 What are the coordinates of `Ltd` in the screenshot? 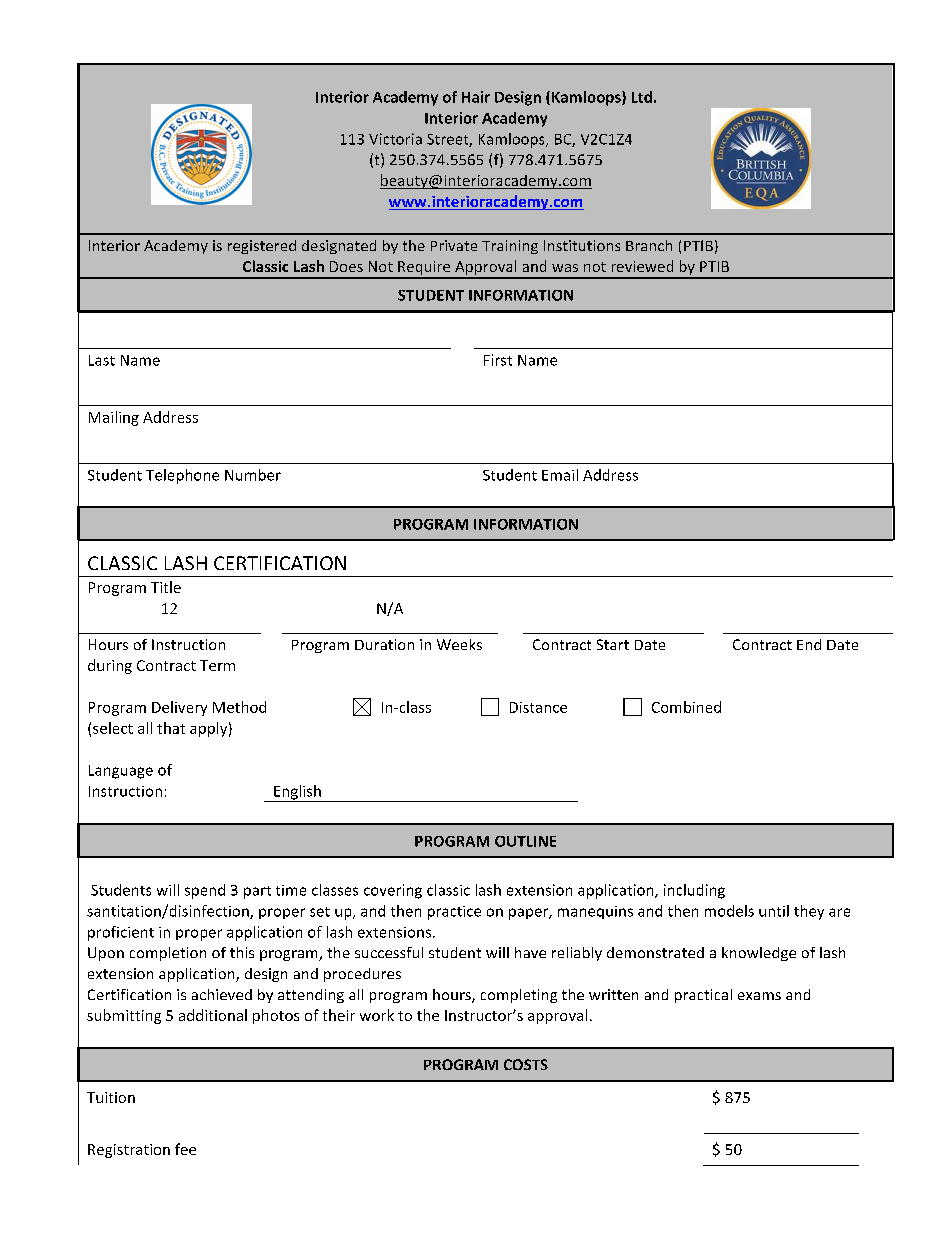 It's located at (642, 97).
